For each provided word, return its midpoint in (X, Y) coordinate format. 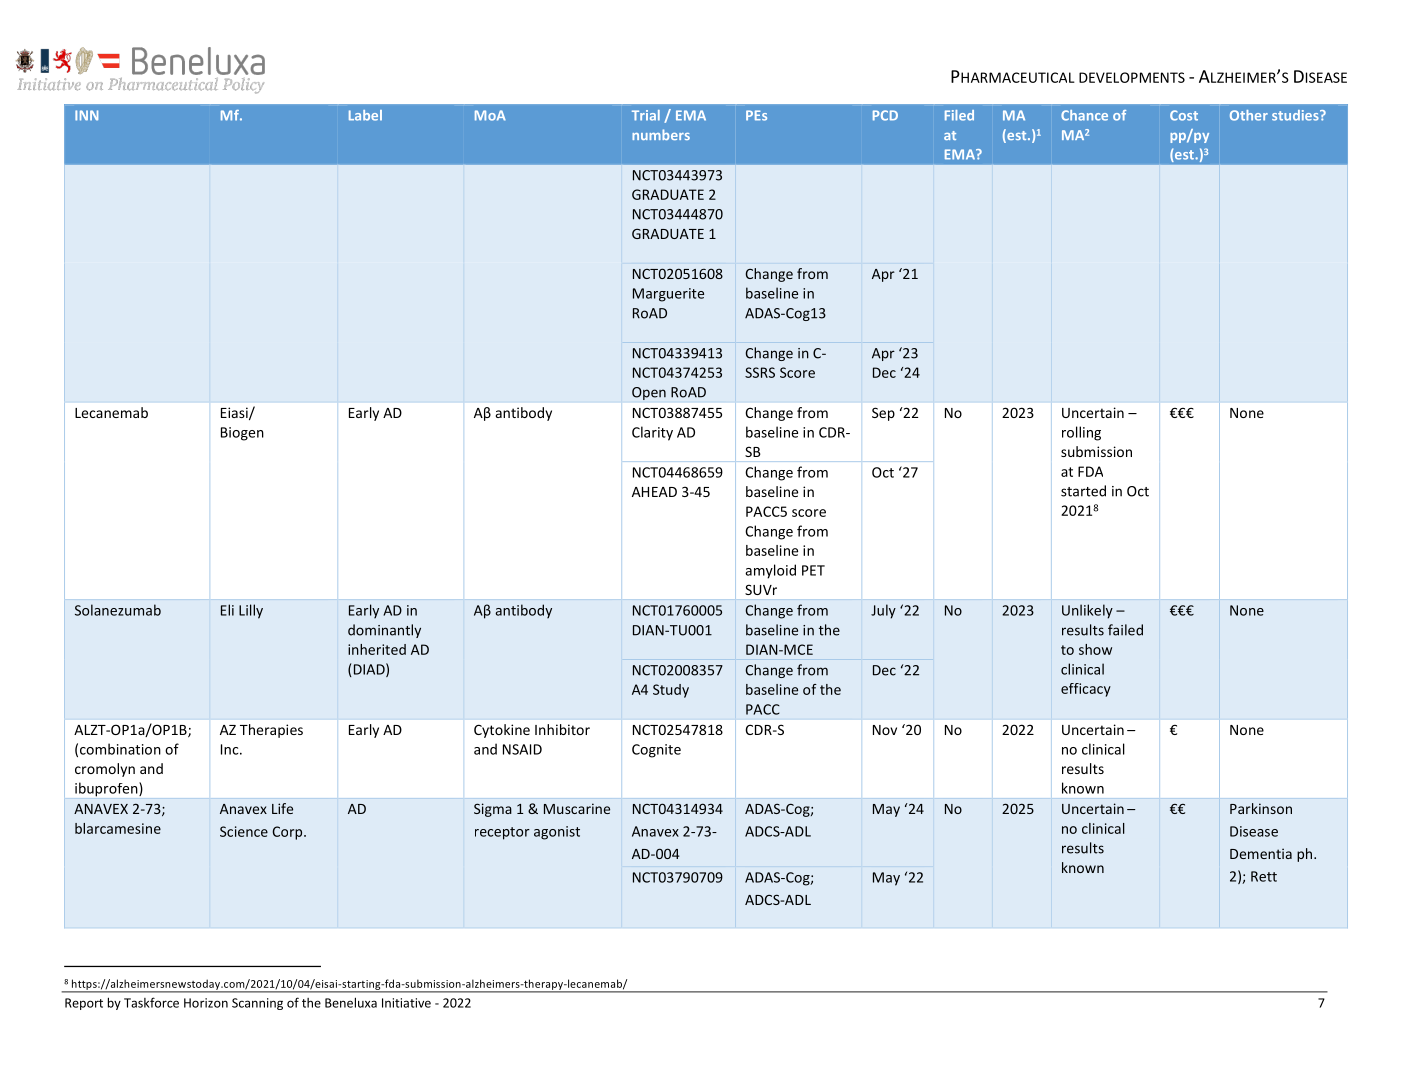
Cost (1184, 115)
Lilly (251, 611)
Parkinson (1261, 808)
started (1083, 491)
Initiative (406, 1003)
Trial (646, 115)
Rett (1264, 876)
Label (365, 115)
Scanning (257, 1004)
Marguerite (668, 295)
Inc (231, 749)
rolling (1081, 433)
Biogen (242, 434)
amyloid (770, 571)
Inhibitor (562, 729)
